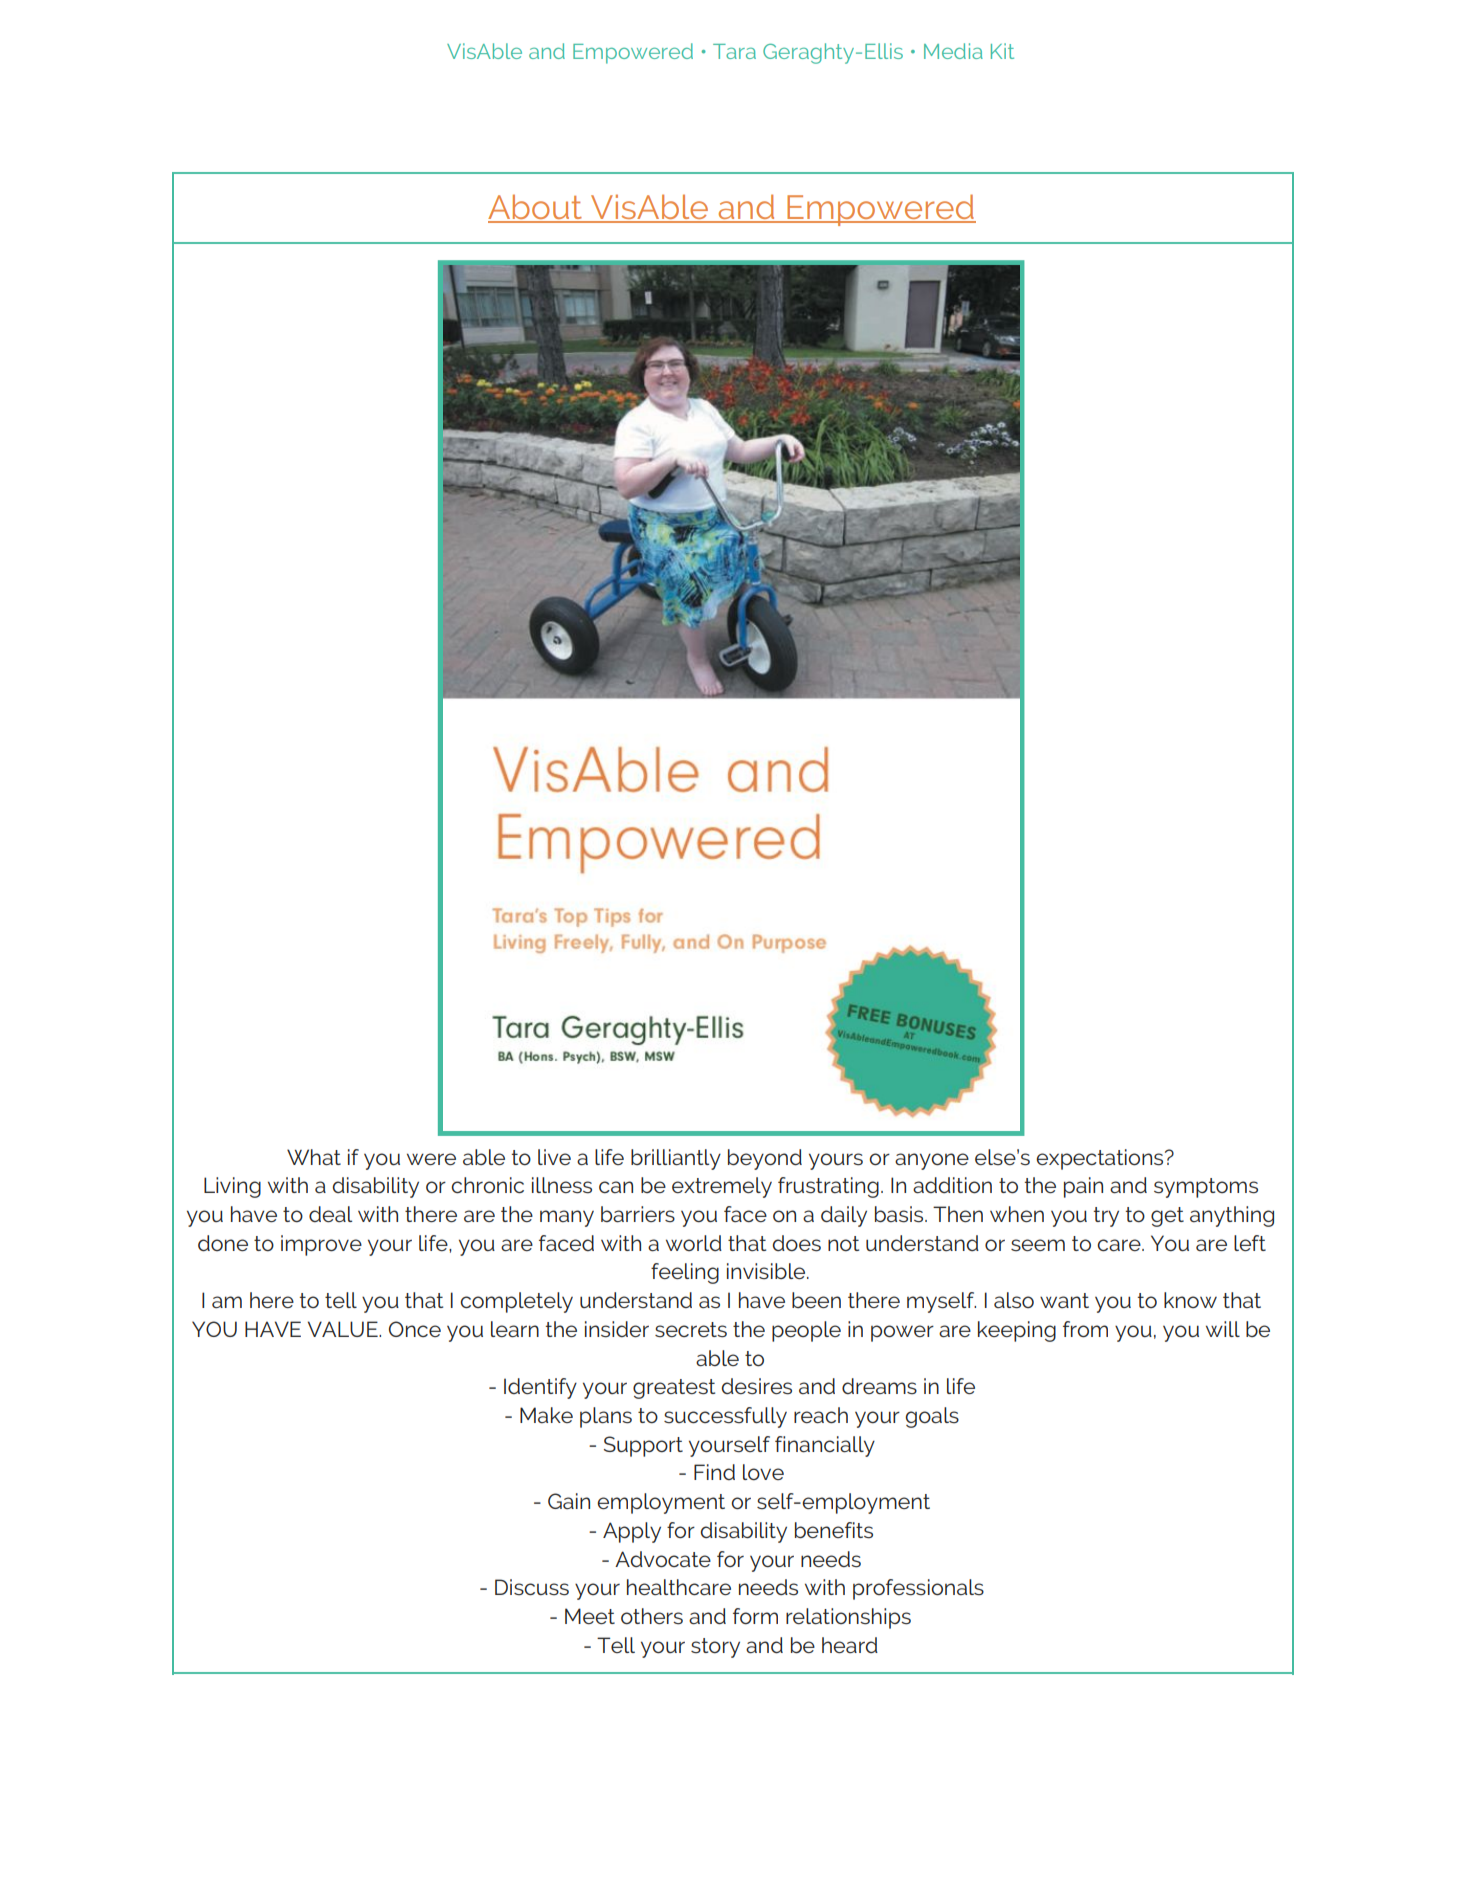 The height and width of the screenshot is (1895, 1464). What do you see at coordinates (932, 1161) in the screenshot?
I see `anyone` at bounding box center [932, 1161].
